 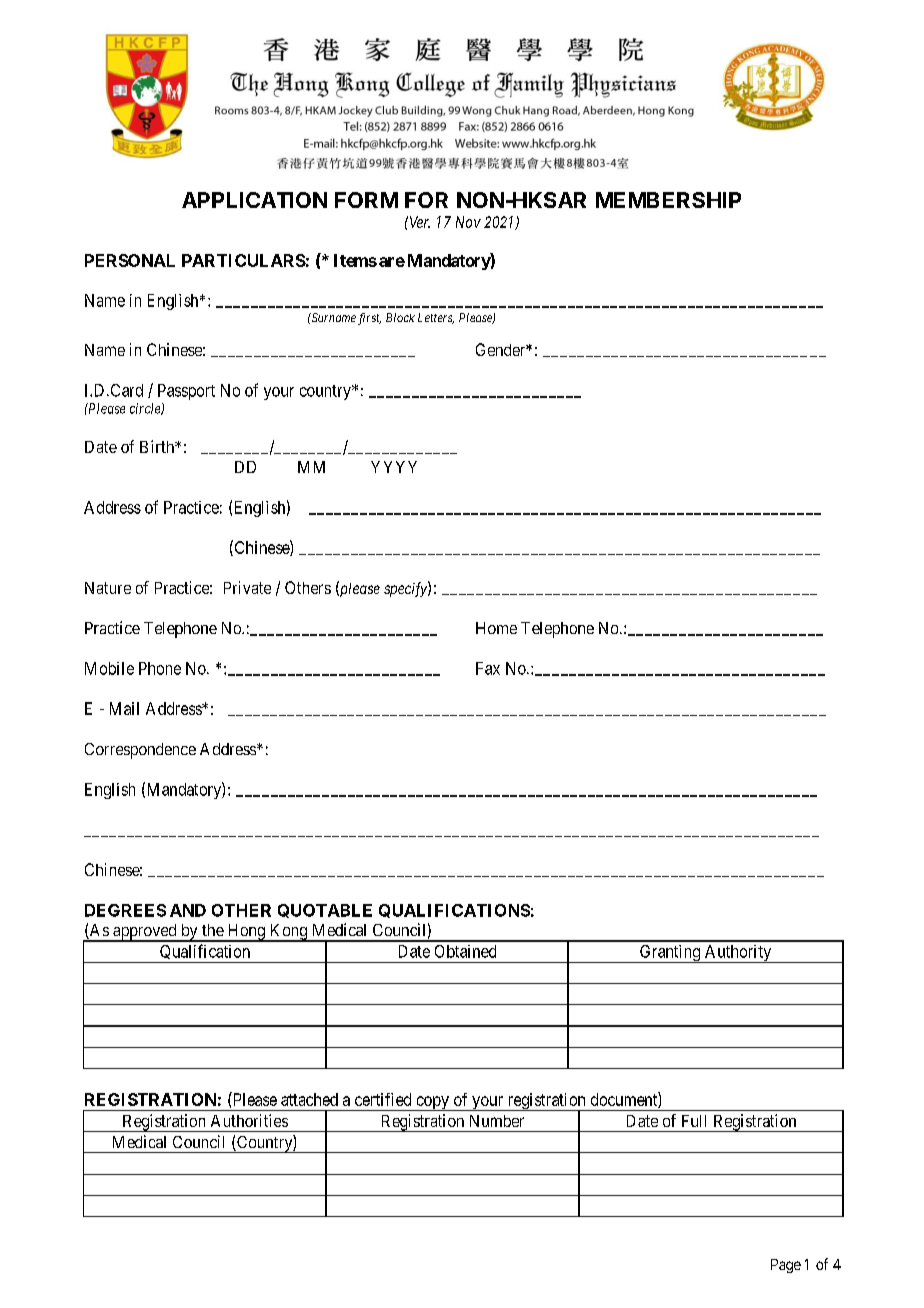 I want to click on Page, so click(x=786, y=1266).
